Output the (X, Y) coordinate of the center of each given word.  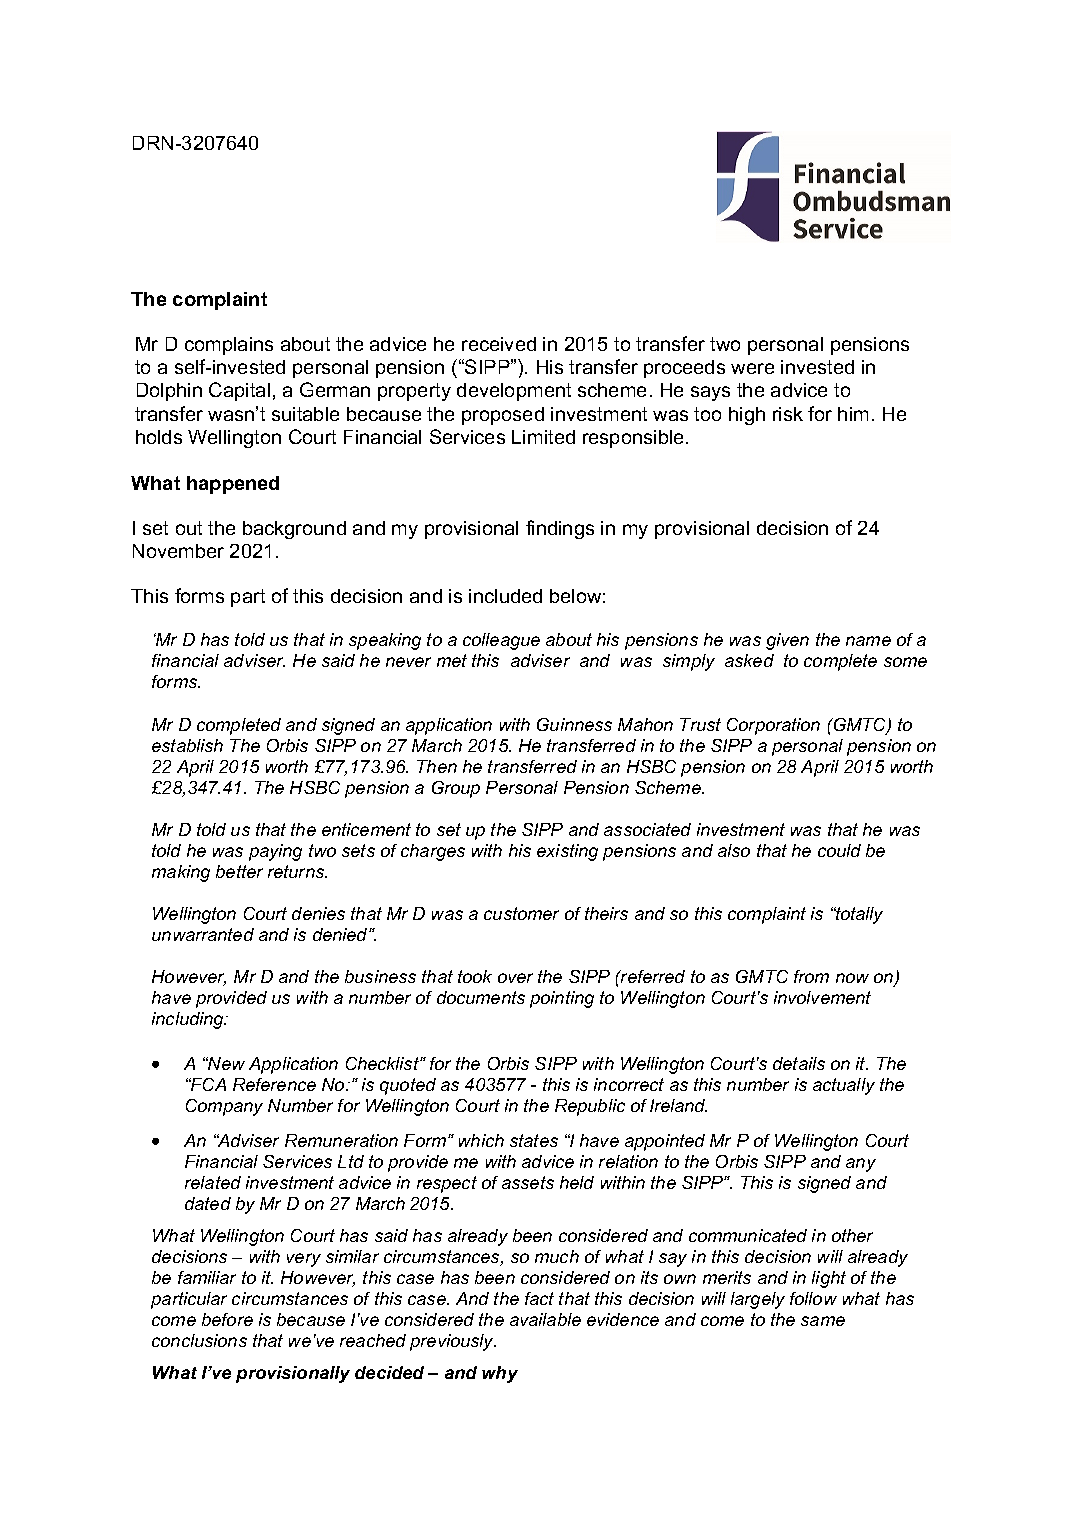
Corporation (773, 726)
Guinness (574, 724)
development (514, 392)
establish (187, 745)
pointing (562, 999)
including (189, 1020)
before (227, 1319)
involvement (822, 997)
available (545, 1319)
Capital (239, 391)
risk (788, 414)
